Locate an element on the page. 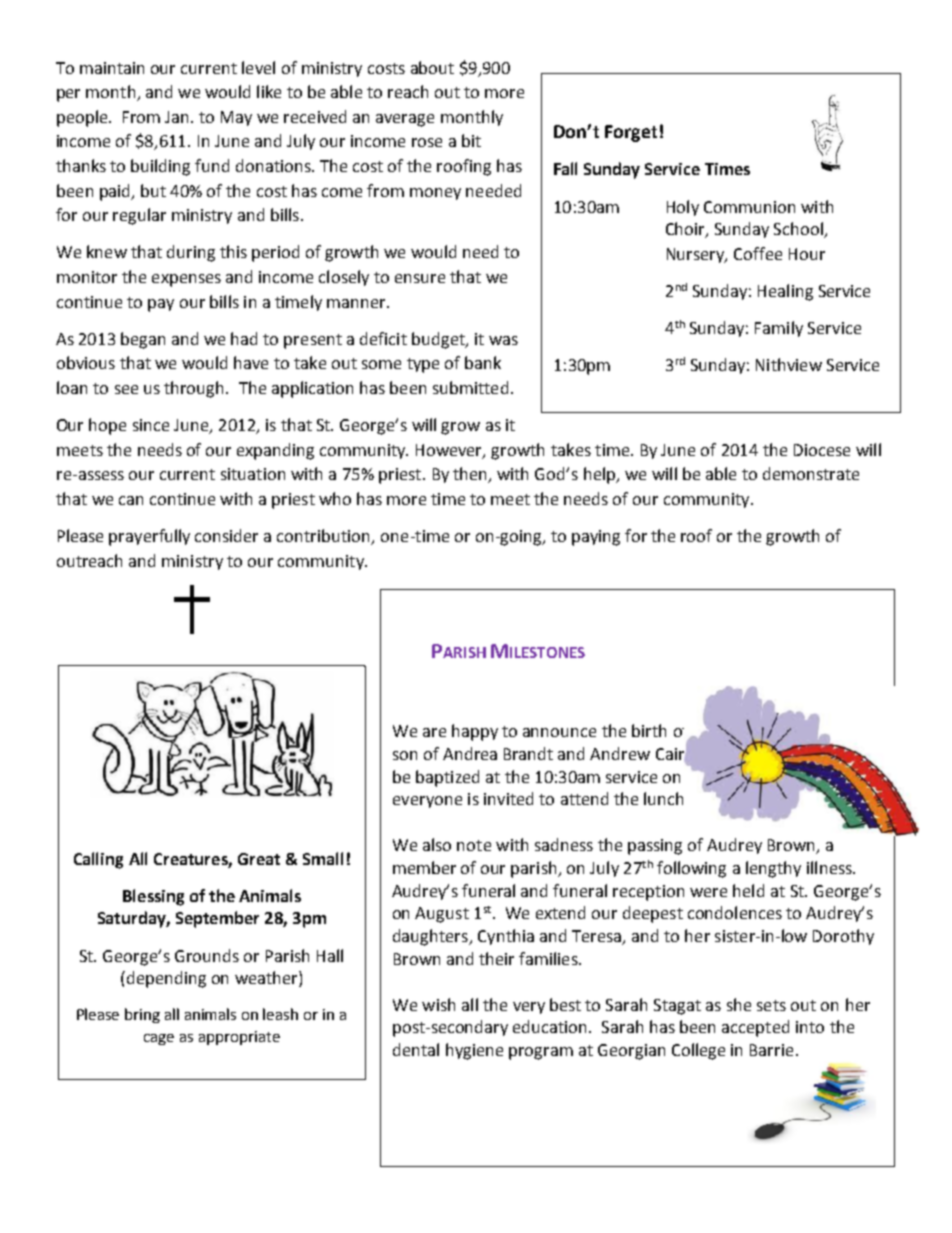 The image size is (952, 1233). Jan is located at coordinates (176, 117).
